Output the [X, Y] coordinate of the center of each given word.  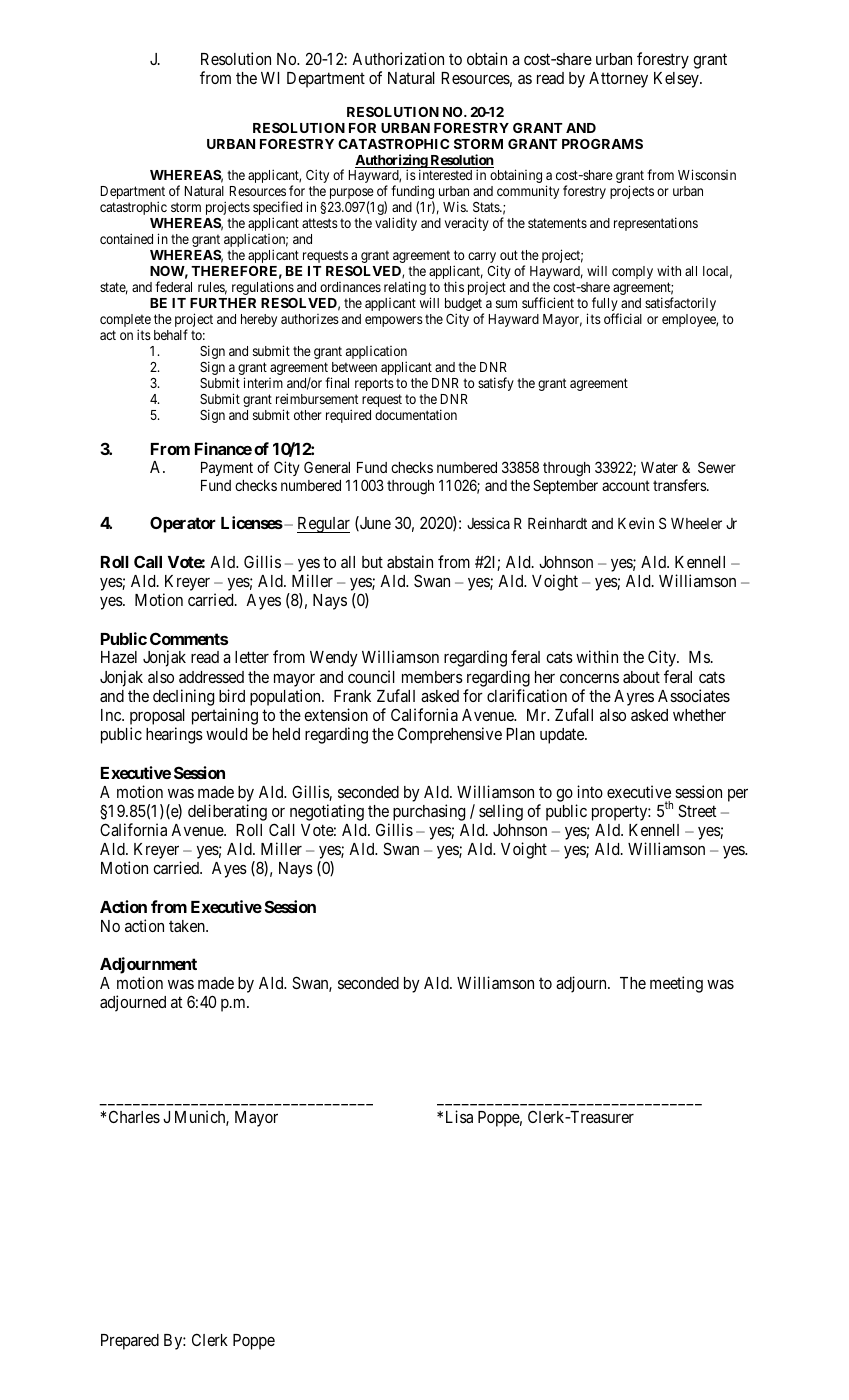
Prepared [130, 1342]
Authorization [398, 58]
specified [277, 209]
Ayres [634, 698]
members [432, 677]
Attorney [618, 80]
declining [183, 697]
